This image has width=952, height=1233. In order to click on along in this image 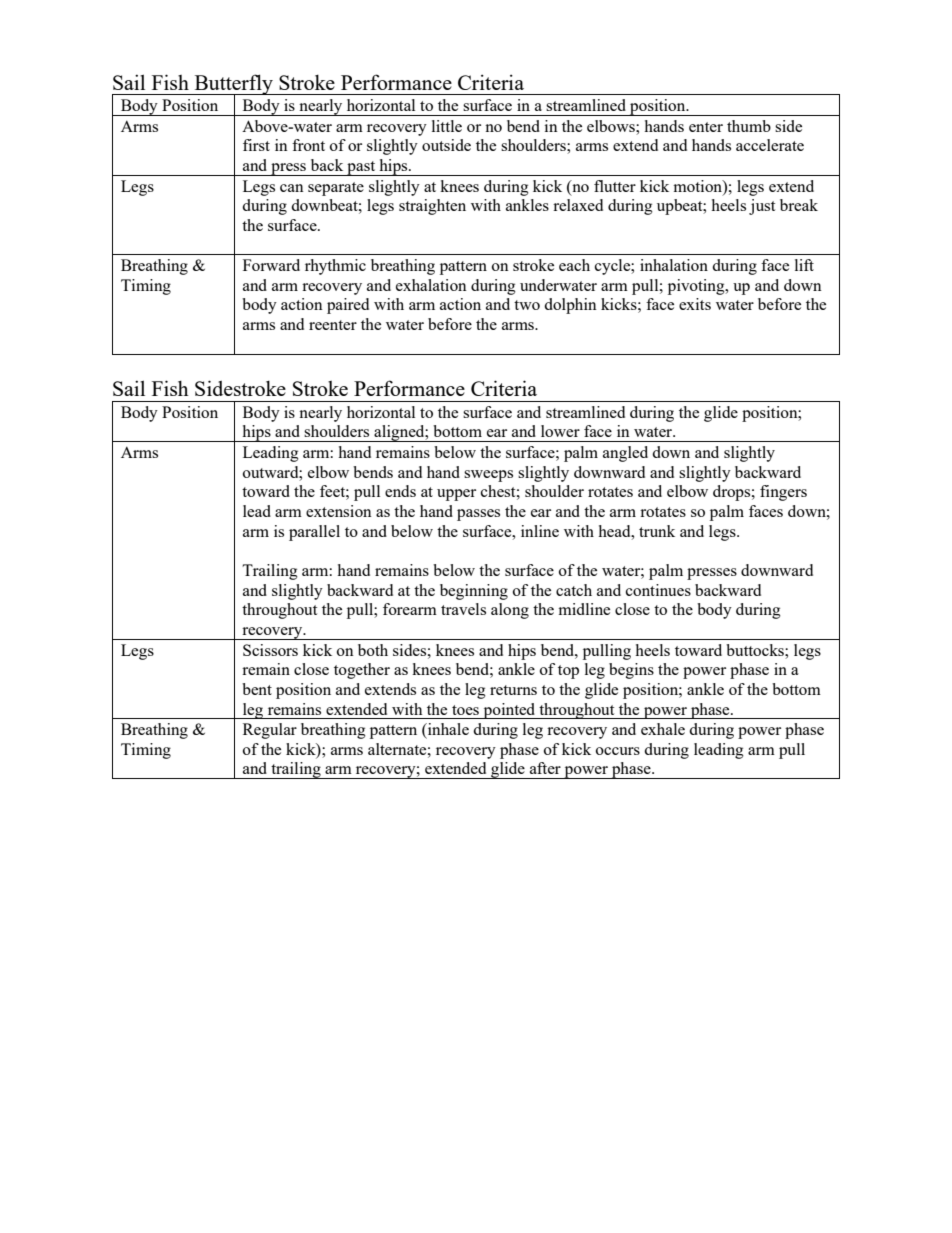, I will do `click(510, 611)`.
